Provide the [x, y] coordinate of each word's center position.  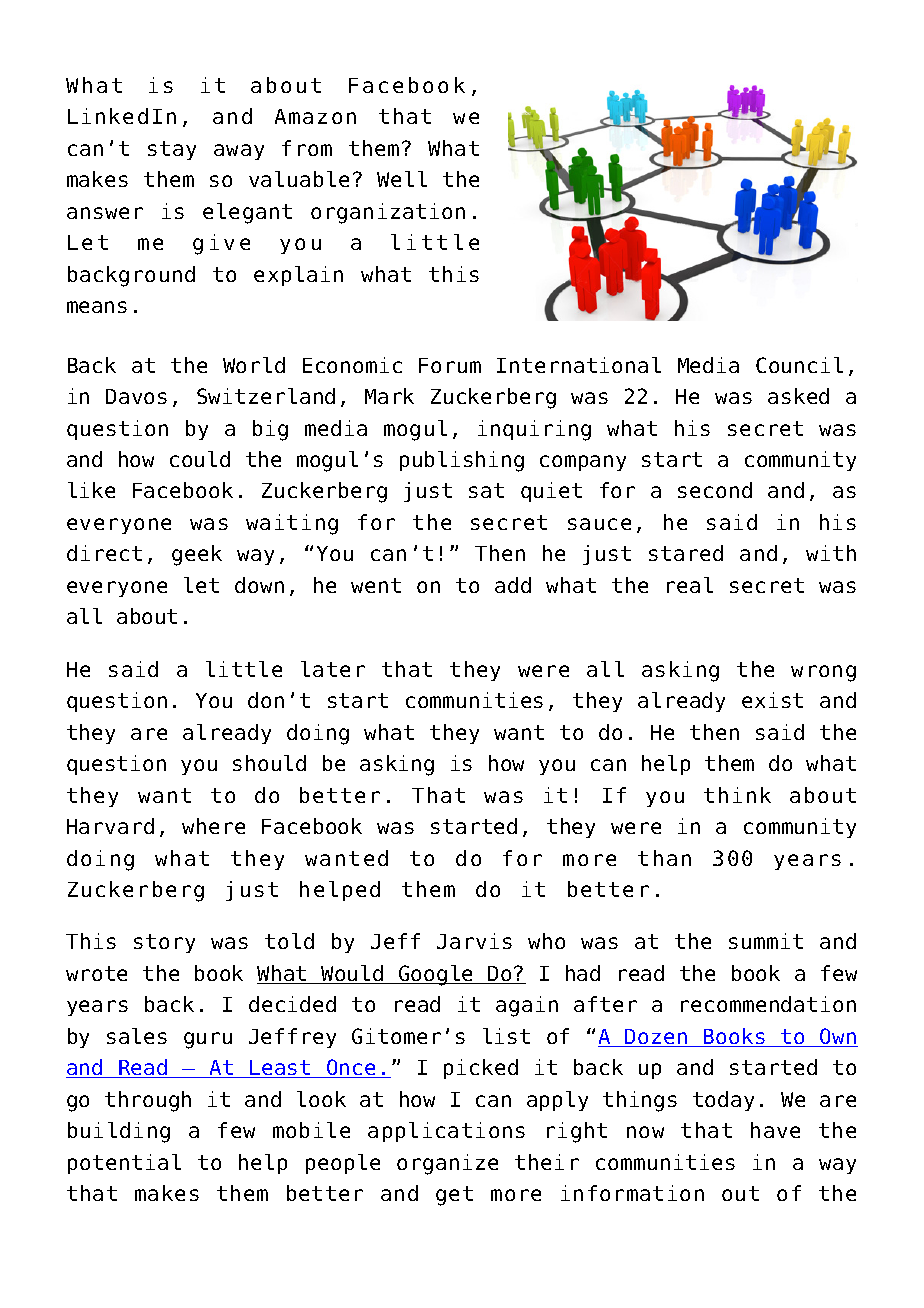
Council [799, 365]
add [513, 585]
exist [772, 700]
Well [402, 179]
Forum [450, 365]
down [259, 585]
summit [766, 941]
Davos [136, 396]
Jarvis [474, 941]
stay [172, 150]
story [164, 943]
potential [124, 1164]
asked [798, 396]
